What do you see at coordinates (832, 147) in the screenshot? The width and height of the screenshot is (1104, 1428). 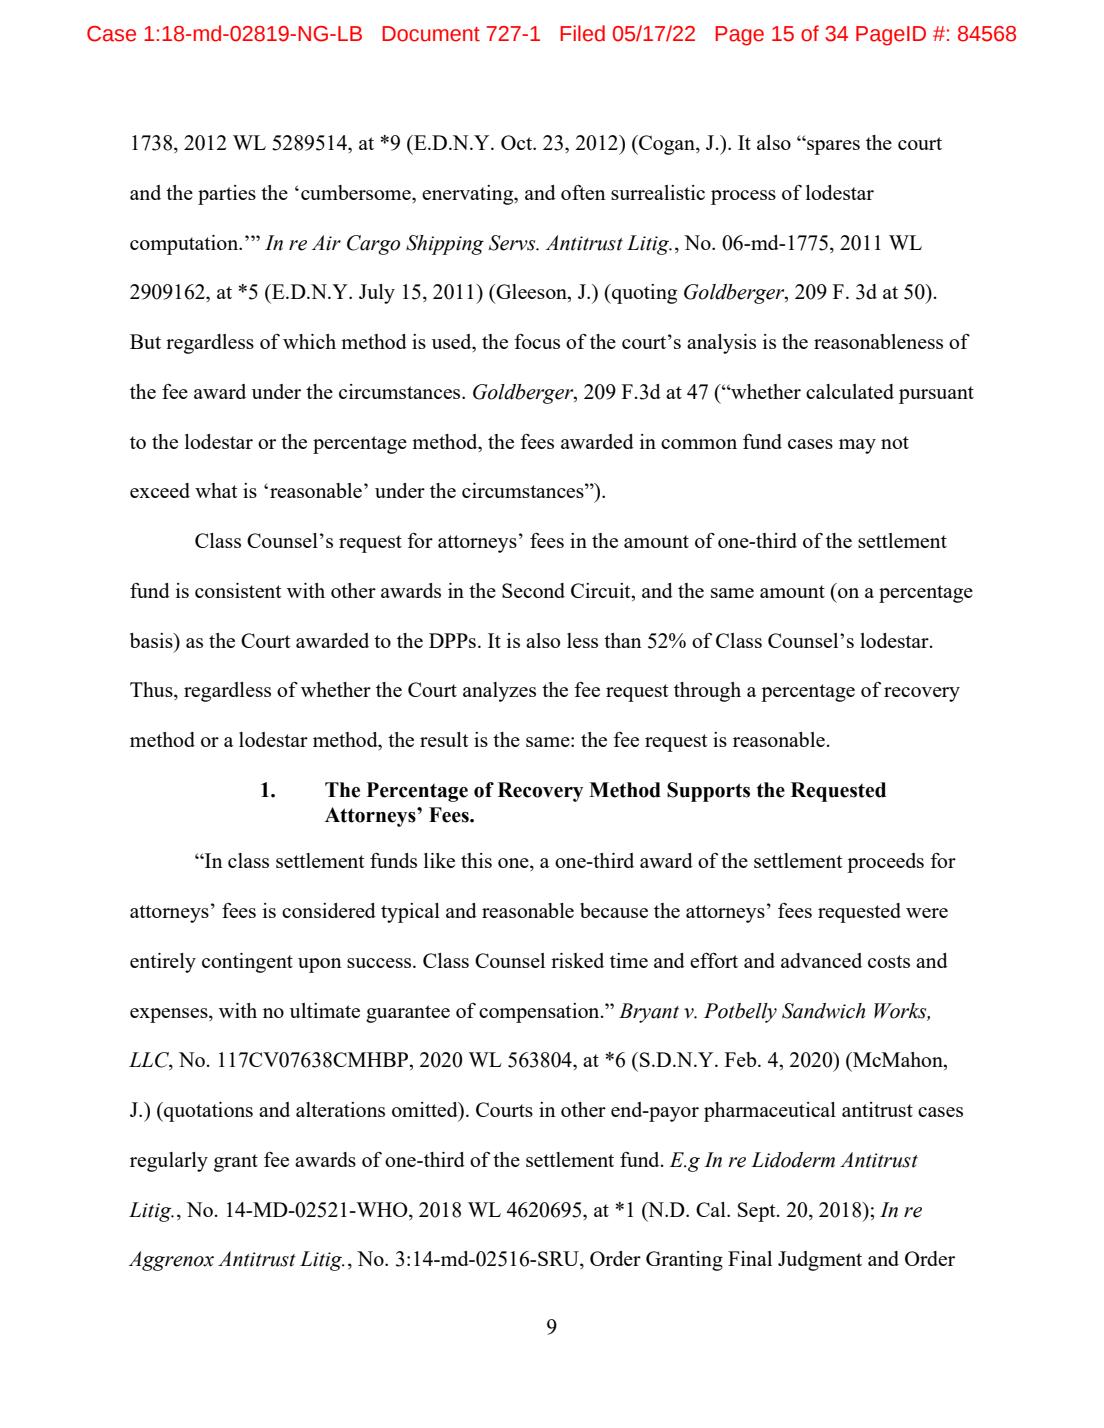 I see `spares` at bounding box center [832, 147].
